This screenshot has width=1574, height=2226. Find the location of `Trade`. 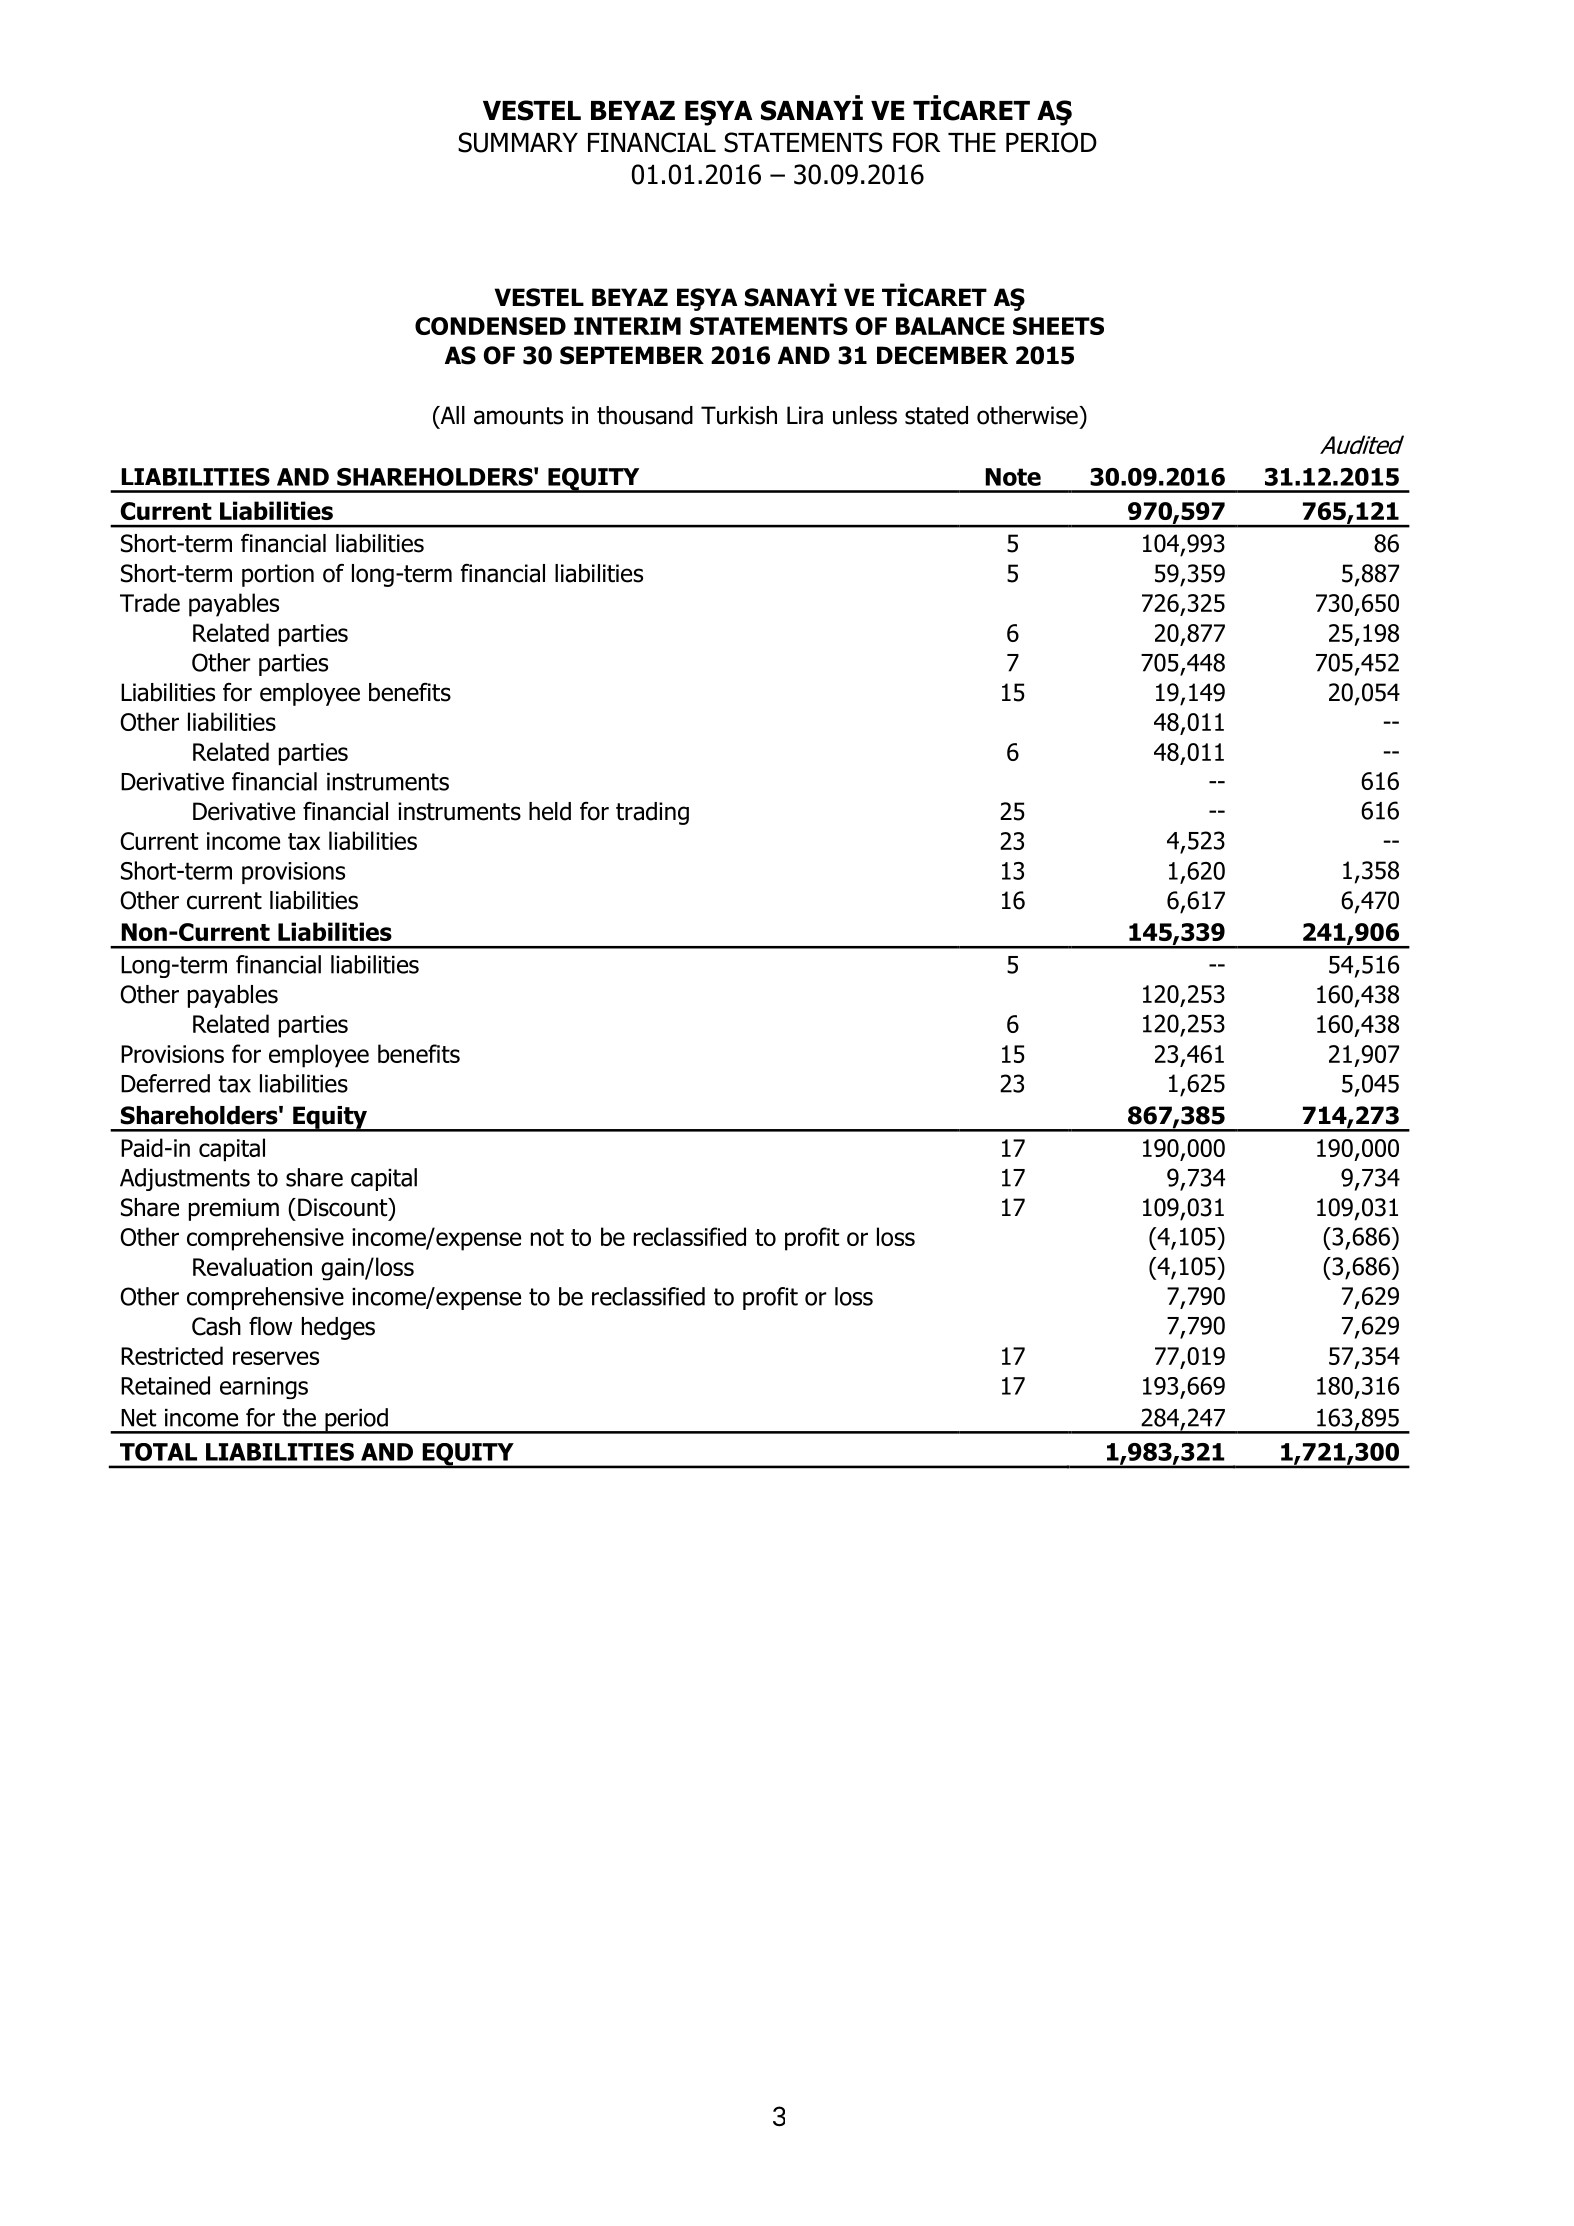

Trade is located at coordinates (150, 602).
